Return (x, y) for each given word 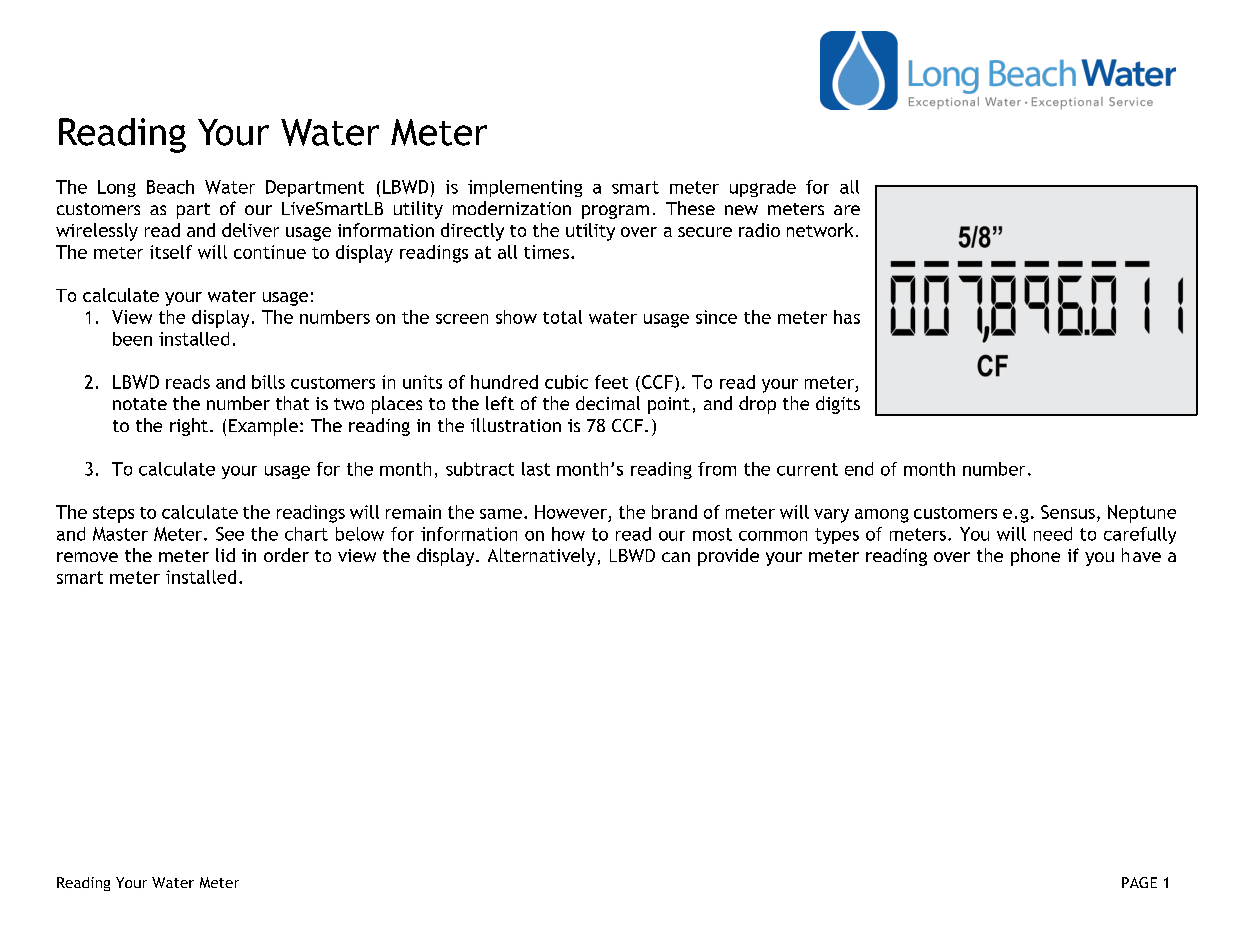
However (571, 512)
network (820, 230)
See (230, 534)
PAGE (1139, 882)
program (615, 212)
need (1053, 534)
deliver (250, 230)
